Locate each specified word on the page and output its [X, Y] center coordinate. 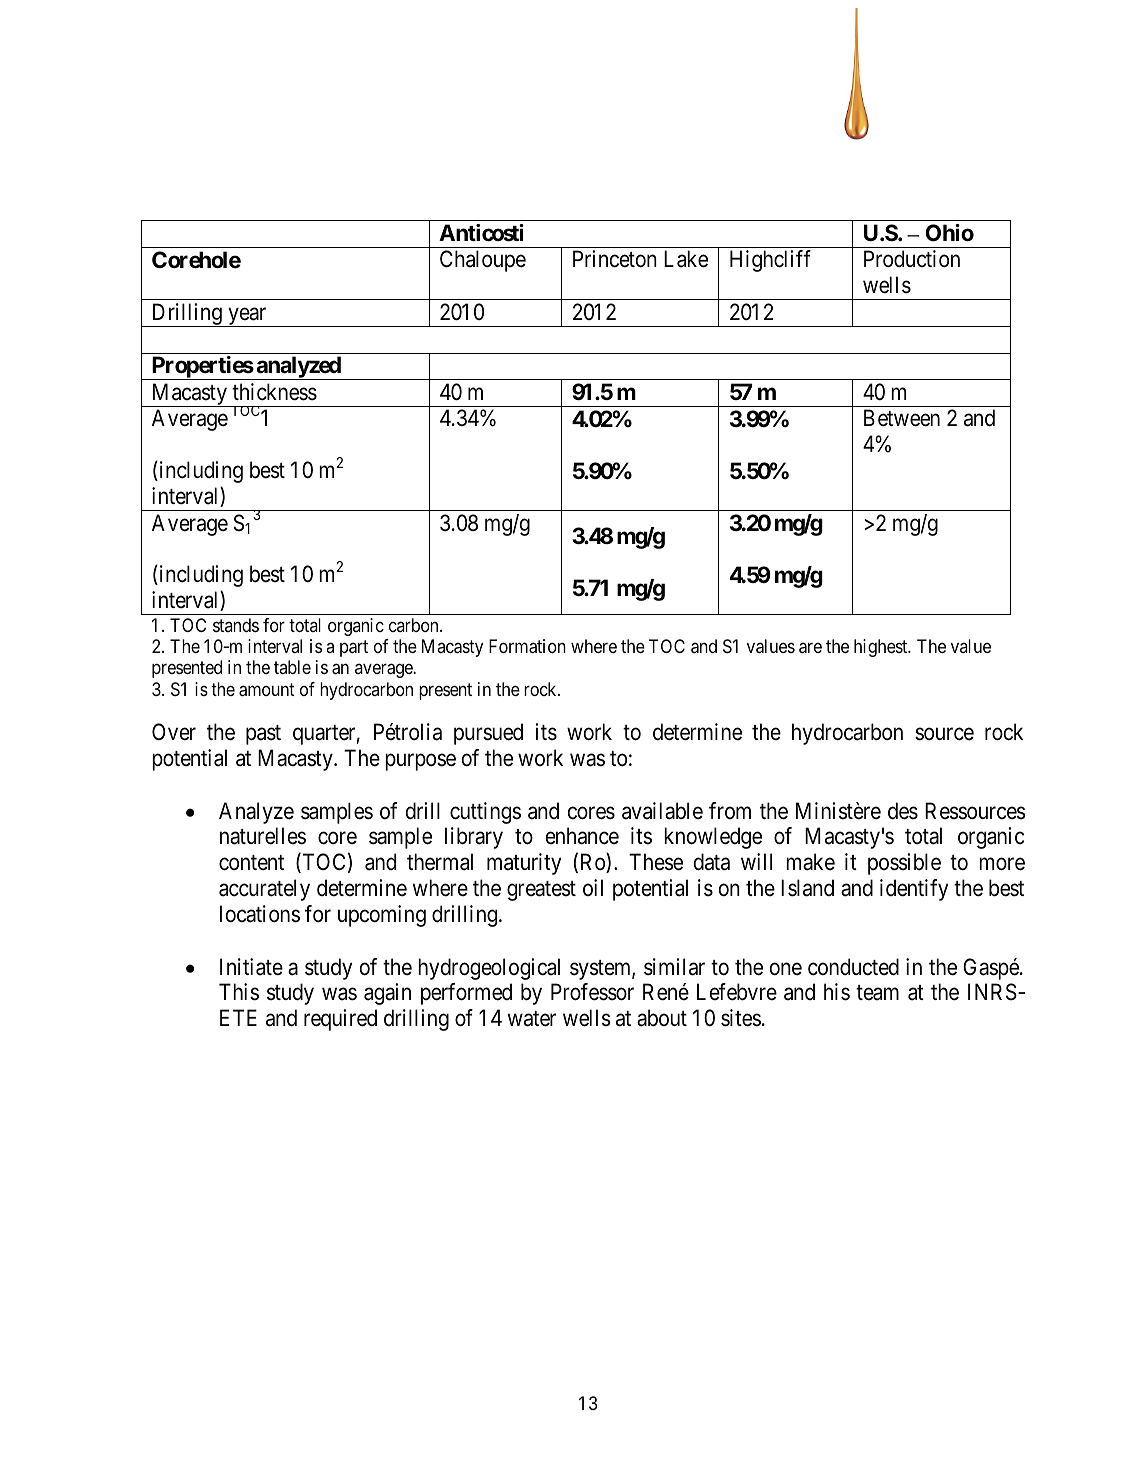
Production [912, 259]
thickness [274, 392]
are [810, 647]
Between [902, 418]
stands [236, 625]
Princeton [615, 259]
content [251, 863]
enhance [582, 836]
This [239, 992]
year [247, 317]
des [903, 811]
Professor [592, 992]
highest [882, 648]
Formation [527, 646]
